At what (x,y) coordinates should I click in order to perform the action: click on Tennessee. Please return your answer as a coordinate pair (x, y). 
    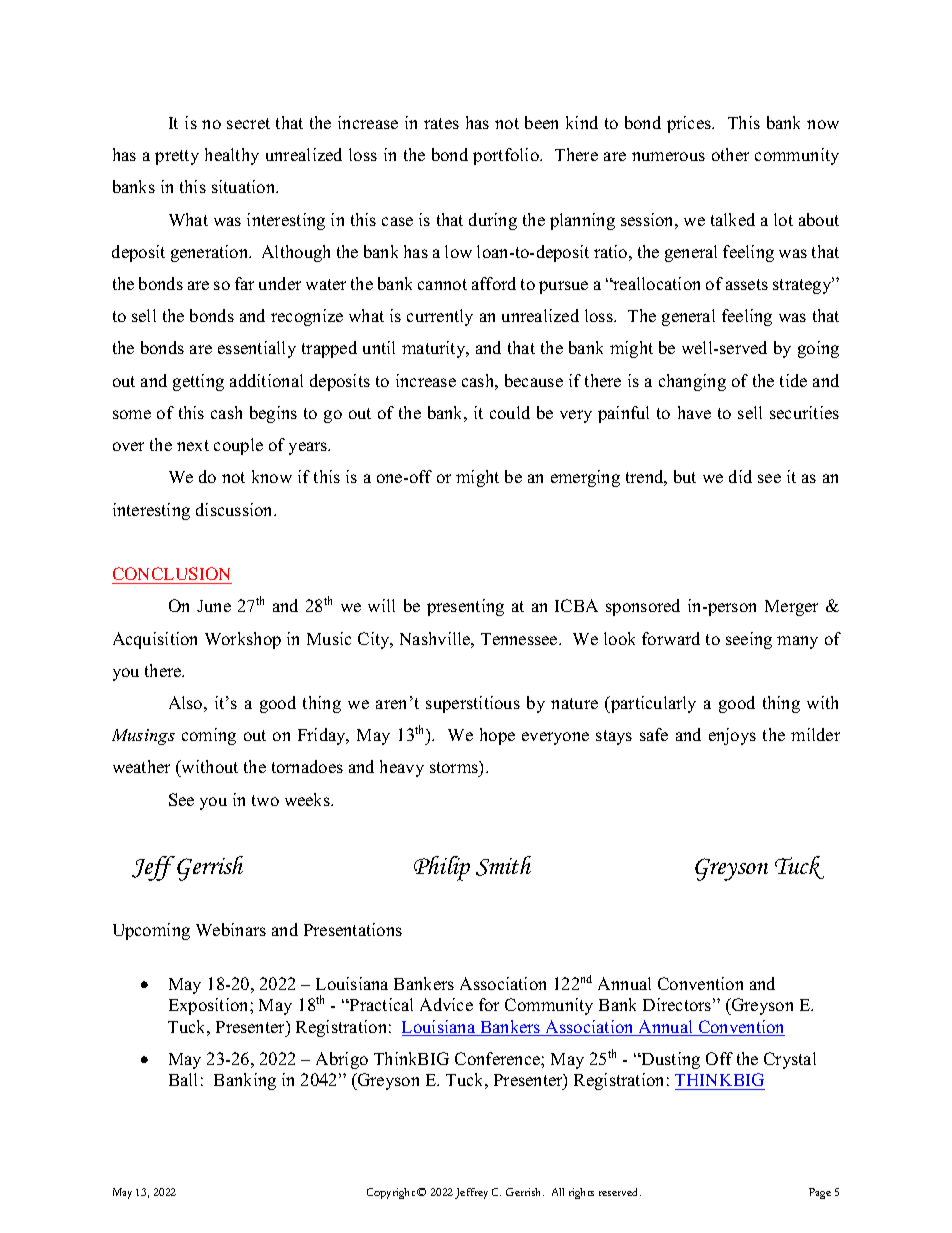
    Looking at the image, I should click on (520, 639).
